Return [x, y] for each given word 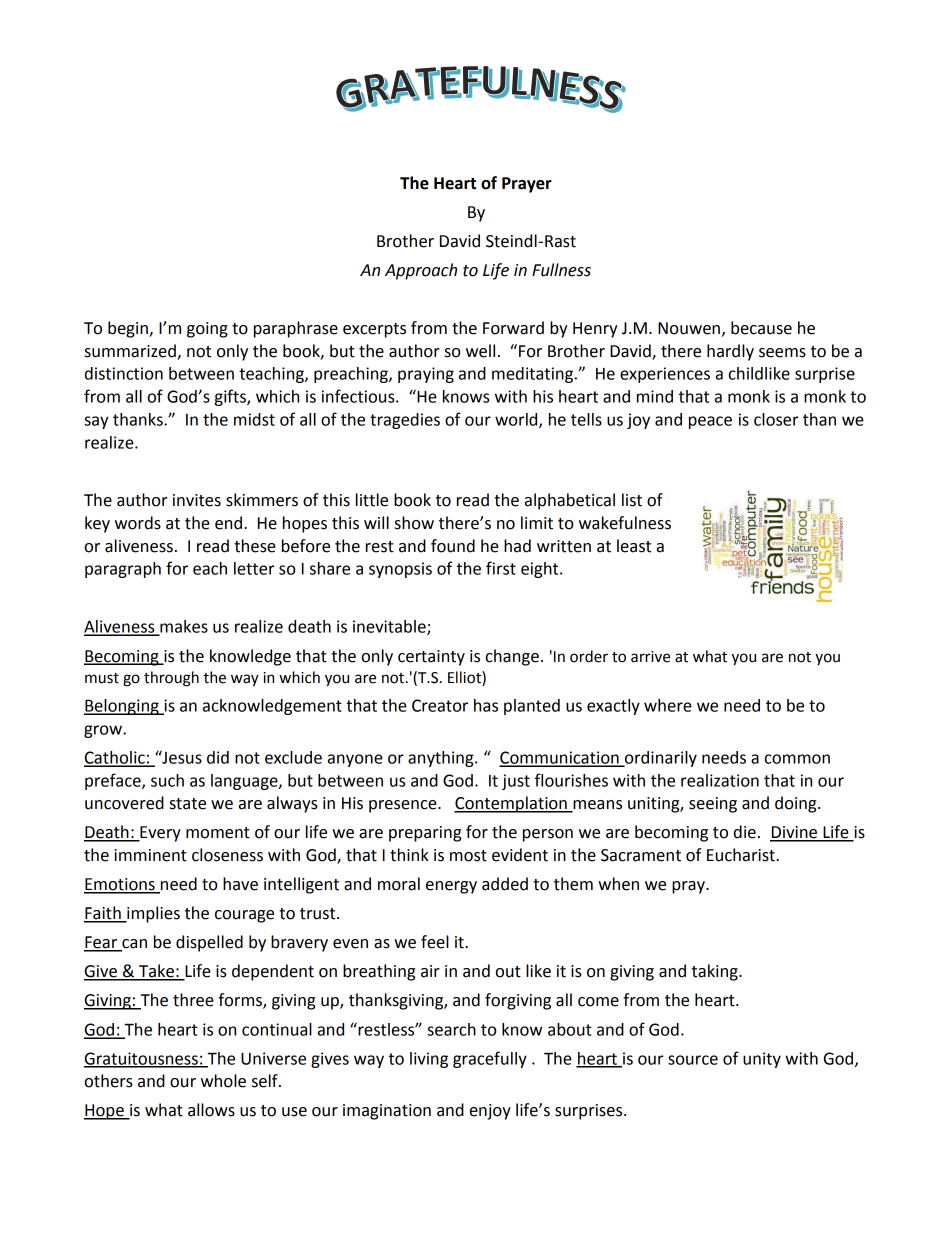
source [693, 1060]
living [429, 1060]
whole [223, 1081]
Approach [421, 271]
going [207, 330]
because [761, 328]
